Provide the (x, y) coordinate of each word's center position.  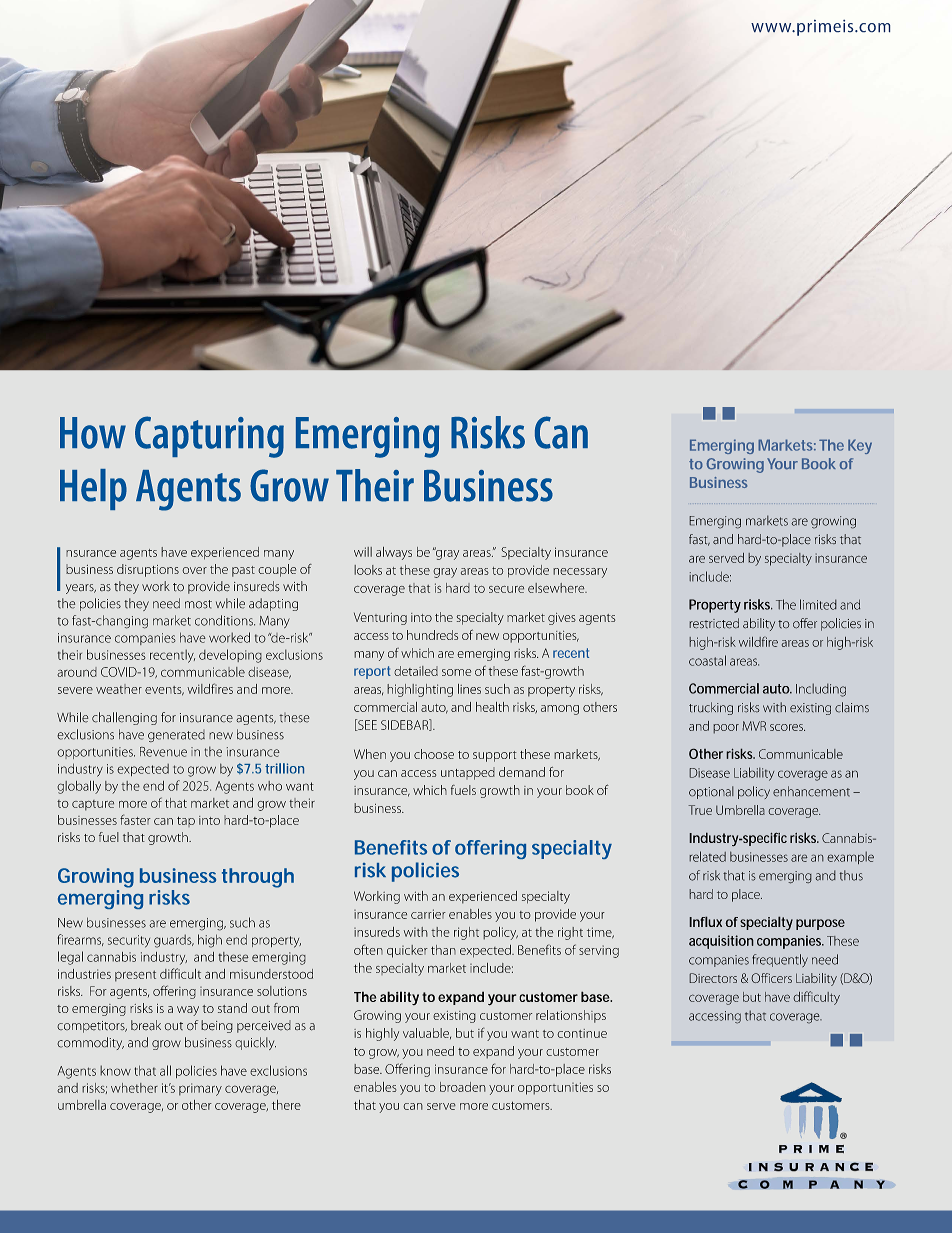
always (394, 553)
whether (134, 1088)
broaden (463, 1087)
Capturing (209, 437)
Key (860, 446)
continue (582, 1033)
